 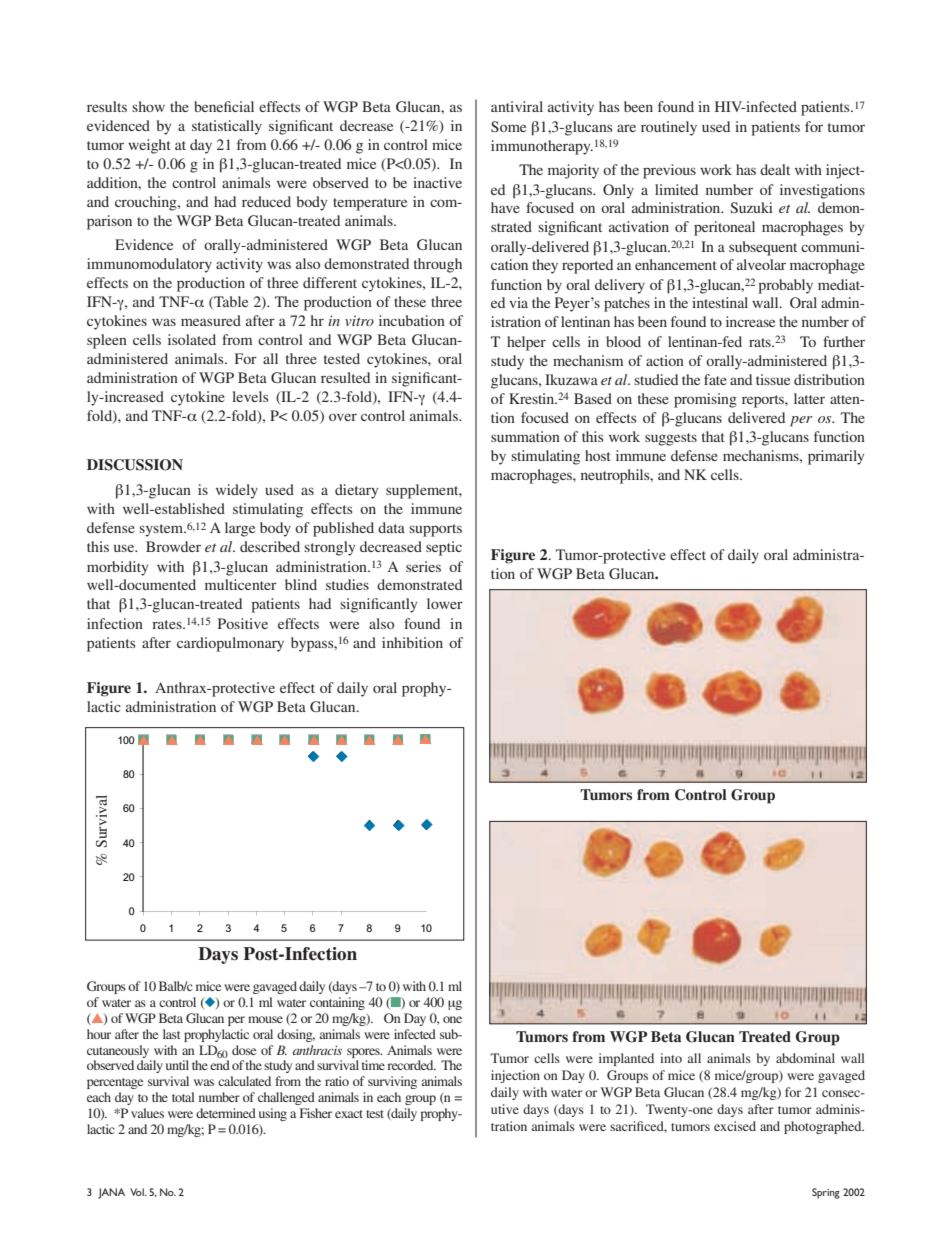 I want to click on neutrophils, so click(x=616, y=476).
